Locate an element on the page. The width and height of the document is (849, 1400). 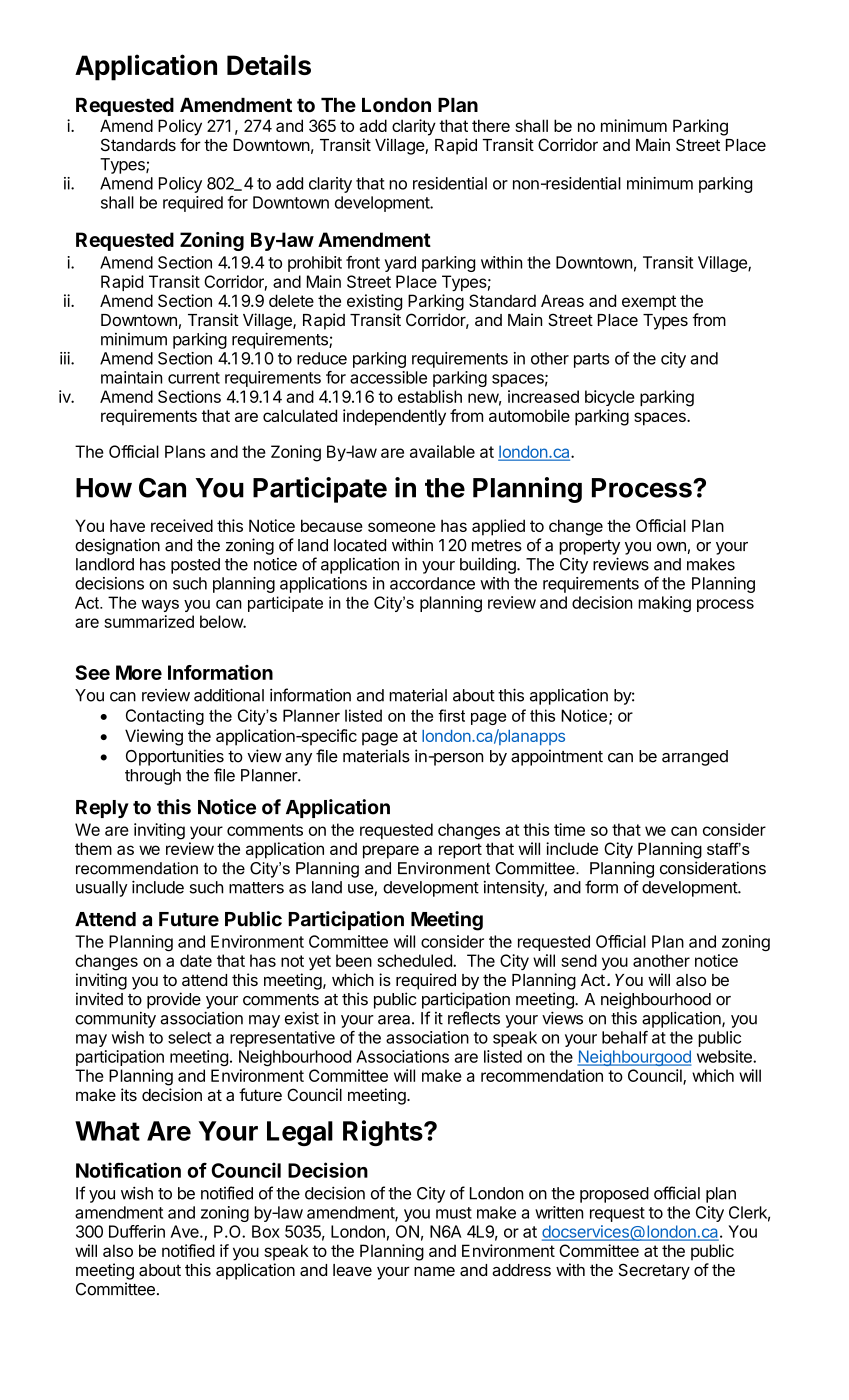
Notification is located at coordinates (128, 1170).
